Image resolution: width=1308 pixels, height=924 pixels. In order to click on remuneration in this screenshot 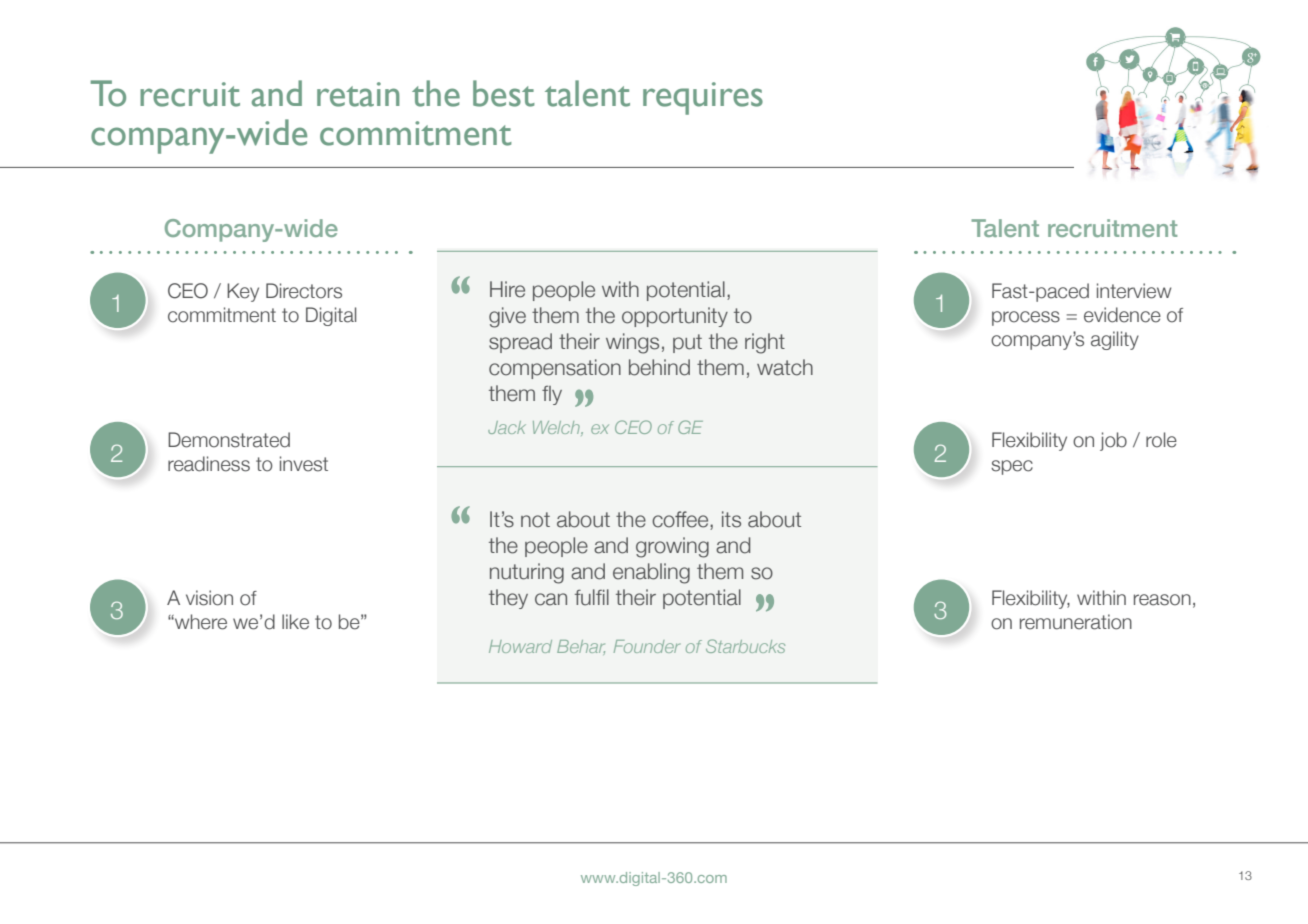, I will do `click(1076, 622)`.
